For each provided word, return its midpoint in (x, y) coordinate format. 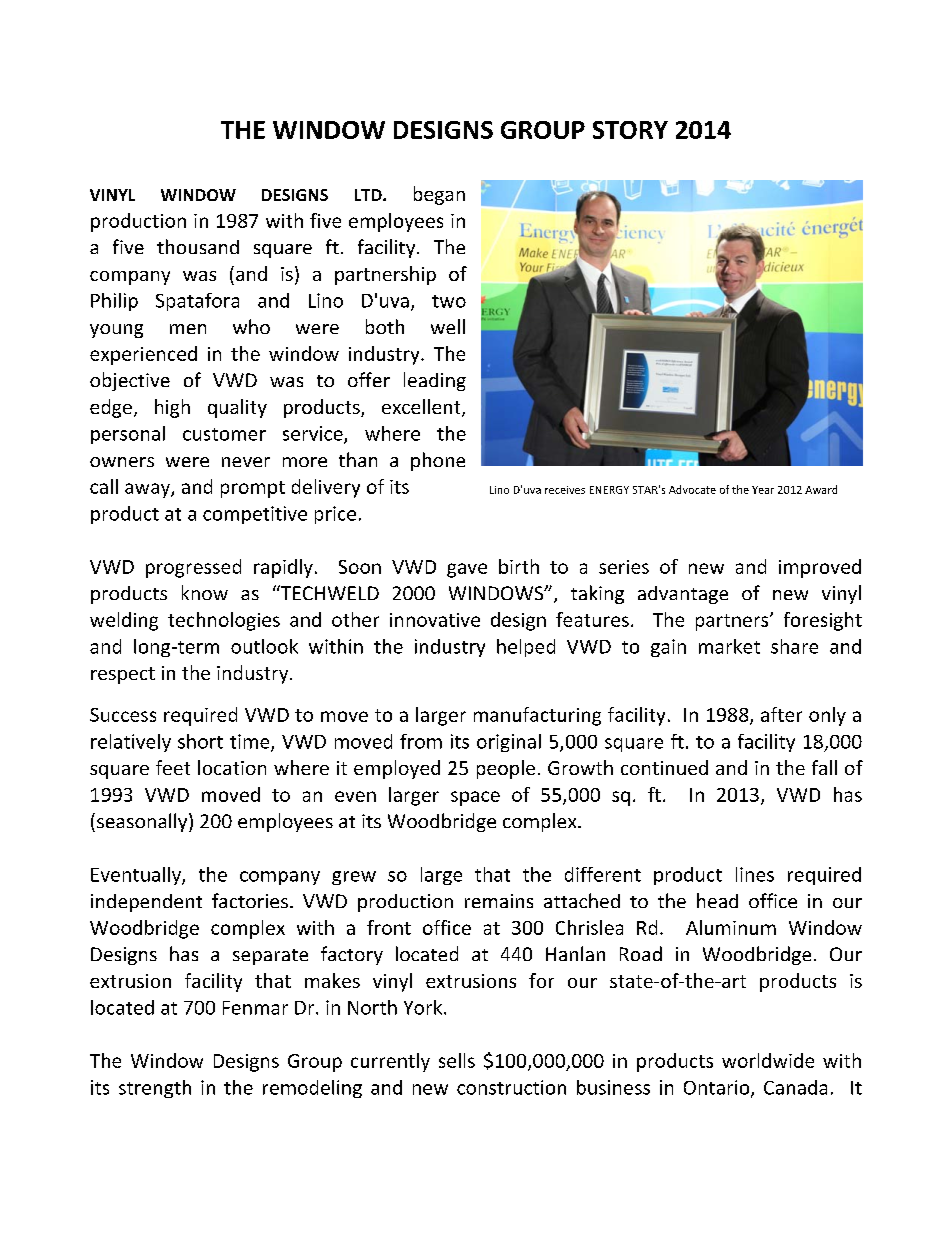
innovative (435, 620)
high (172, 408)
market (729, 646)
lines (755, 874)
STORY (630, 130)
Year (763, 490)
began (439, 195)
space (475, 798)
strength (155, 1089)
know (205, 592)
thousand (198, 246)
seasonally (143, 822)
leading (435, 381)
